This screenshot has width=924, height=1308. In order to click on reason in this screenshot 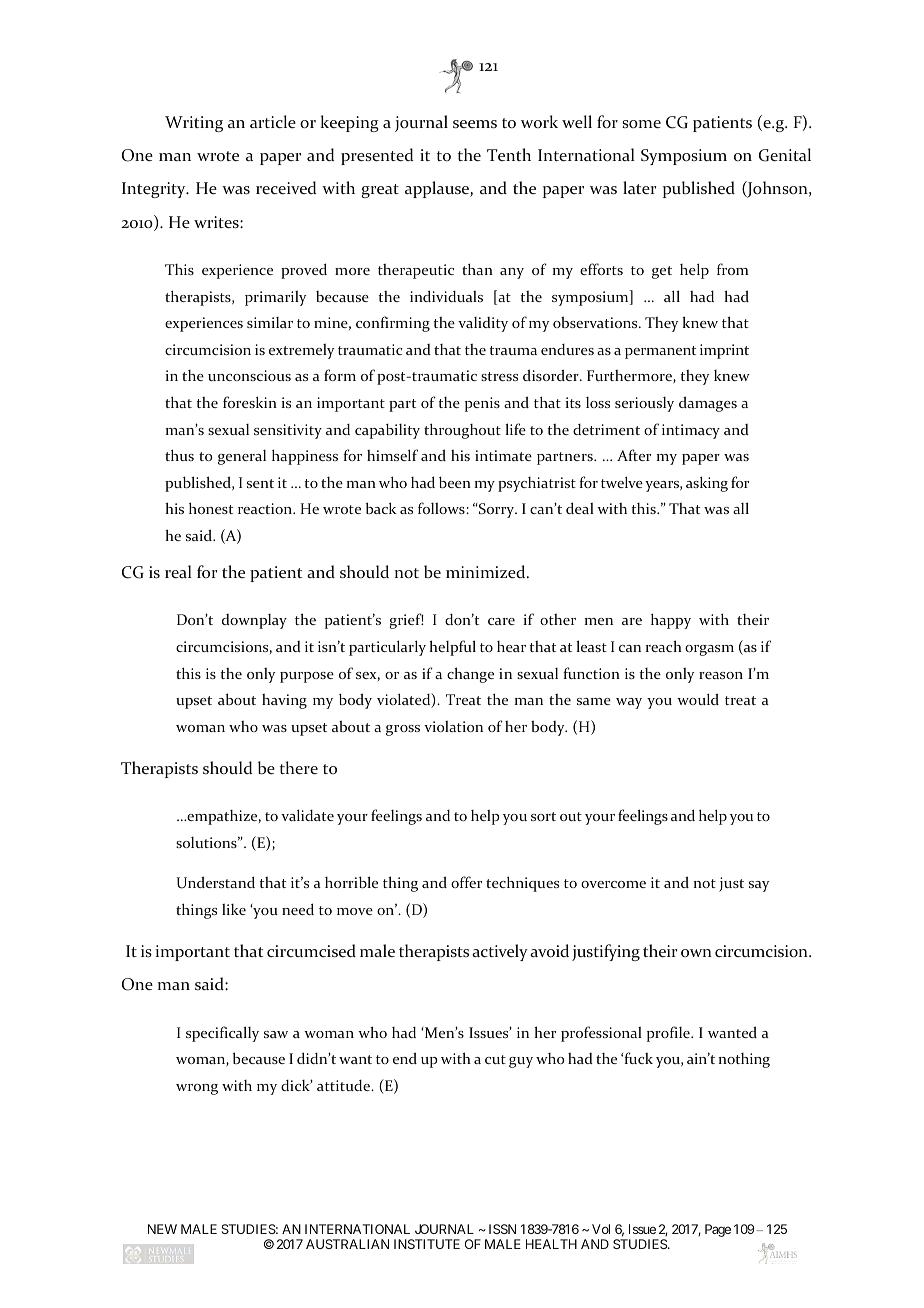, I will do `click(721, 675)`.
